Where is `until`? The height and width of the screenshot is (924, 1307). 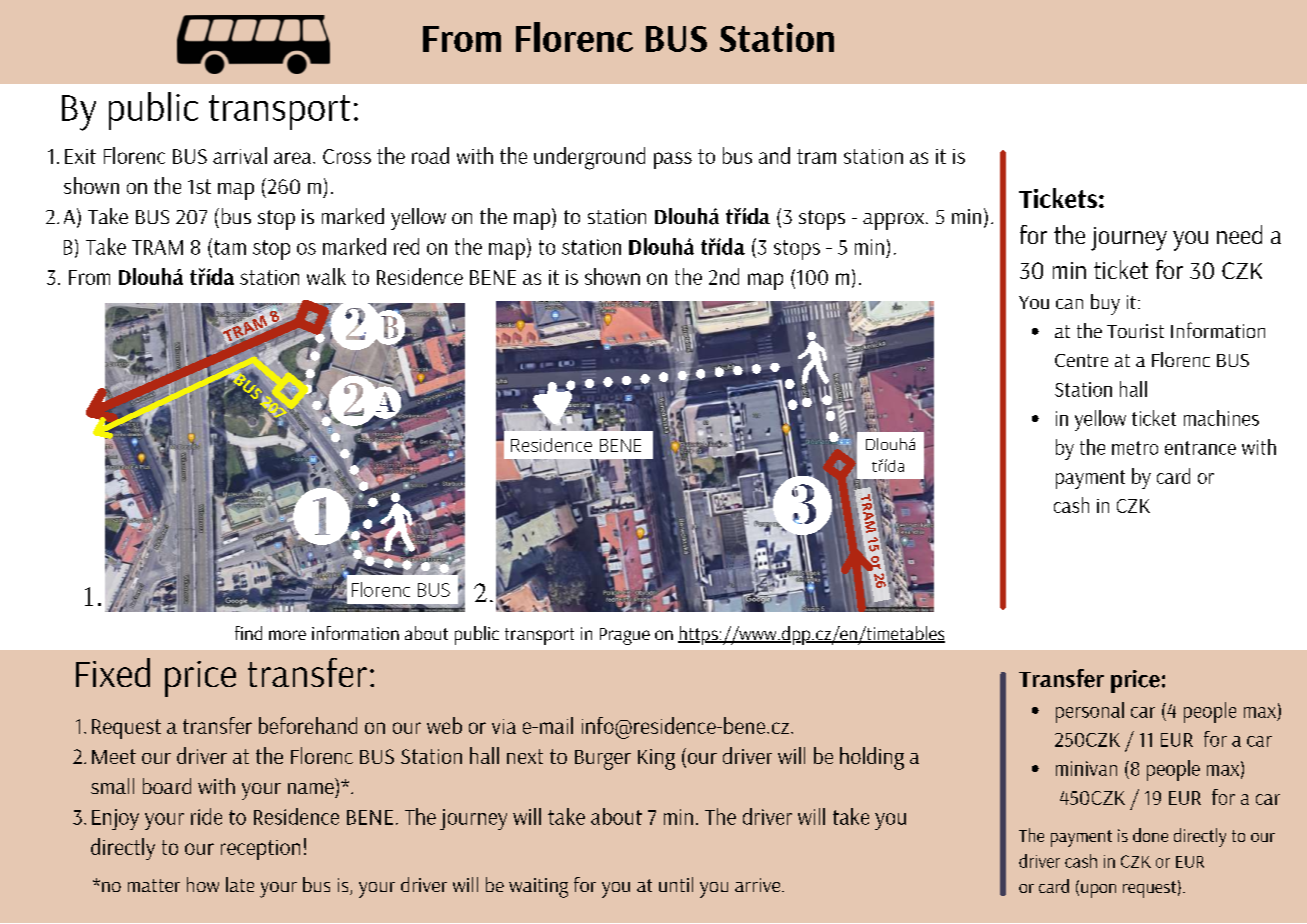 until is located at coordinates (676, 884).
